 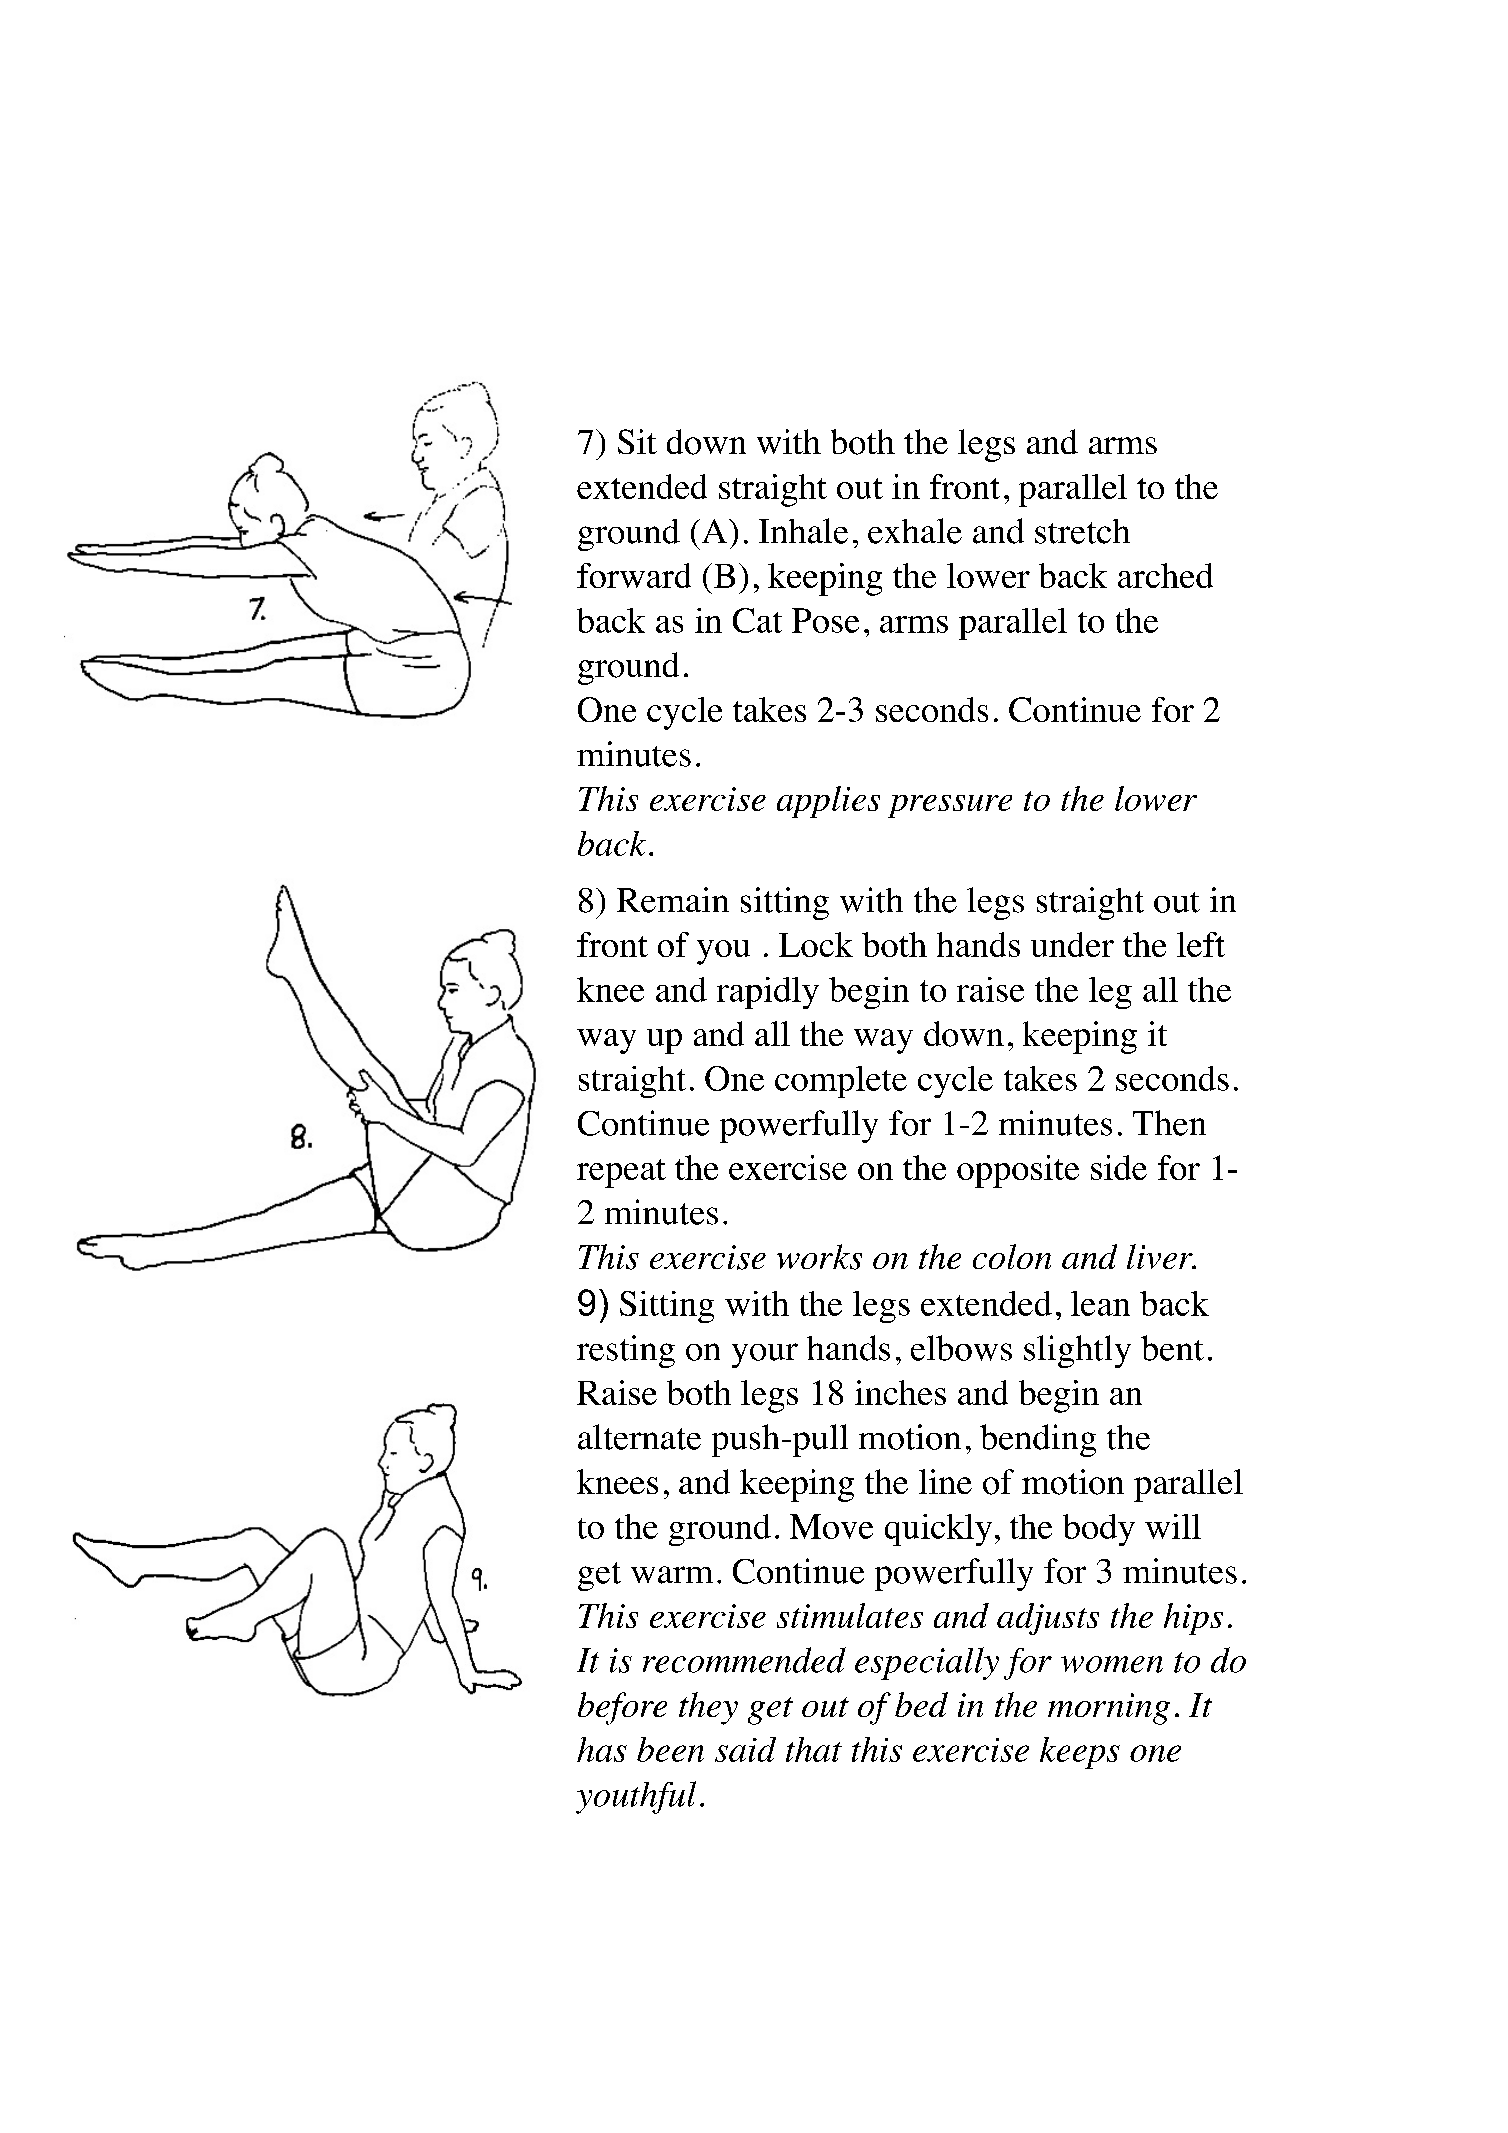 I want to click on been, so click(x=670, y=1749).
